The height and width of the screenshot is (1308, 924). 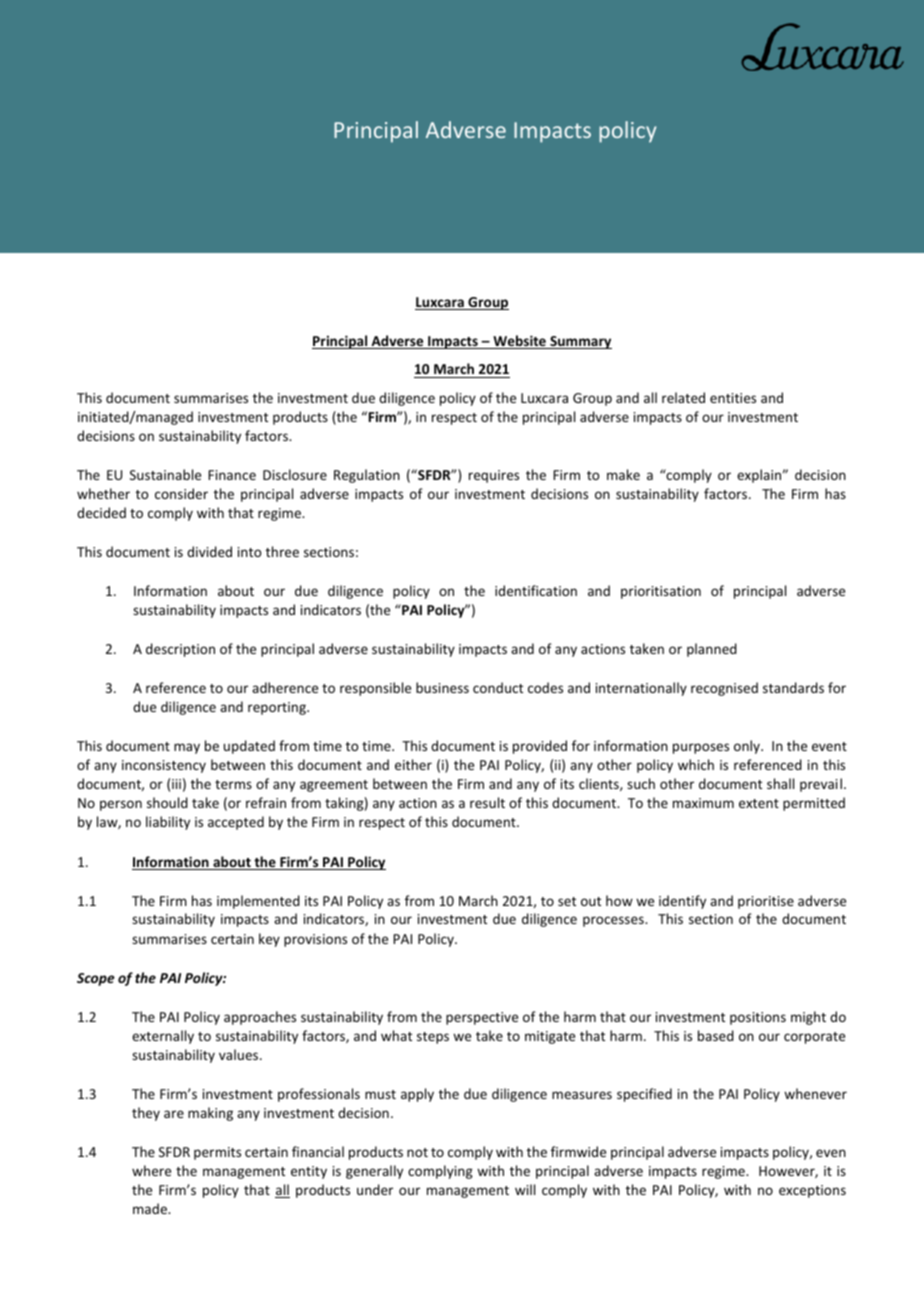 I want to click on not, so click(x=417, y=1152).
